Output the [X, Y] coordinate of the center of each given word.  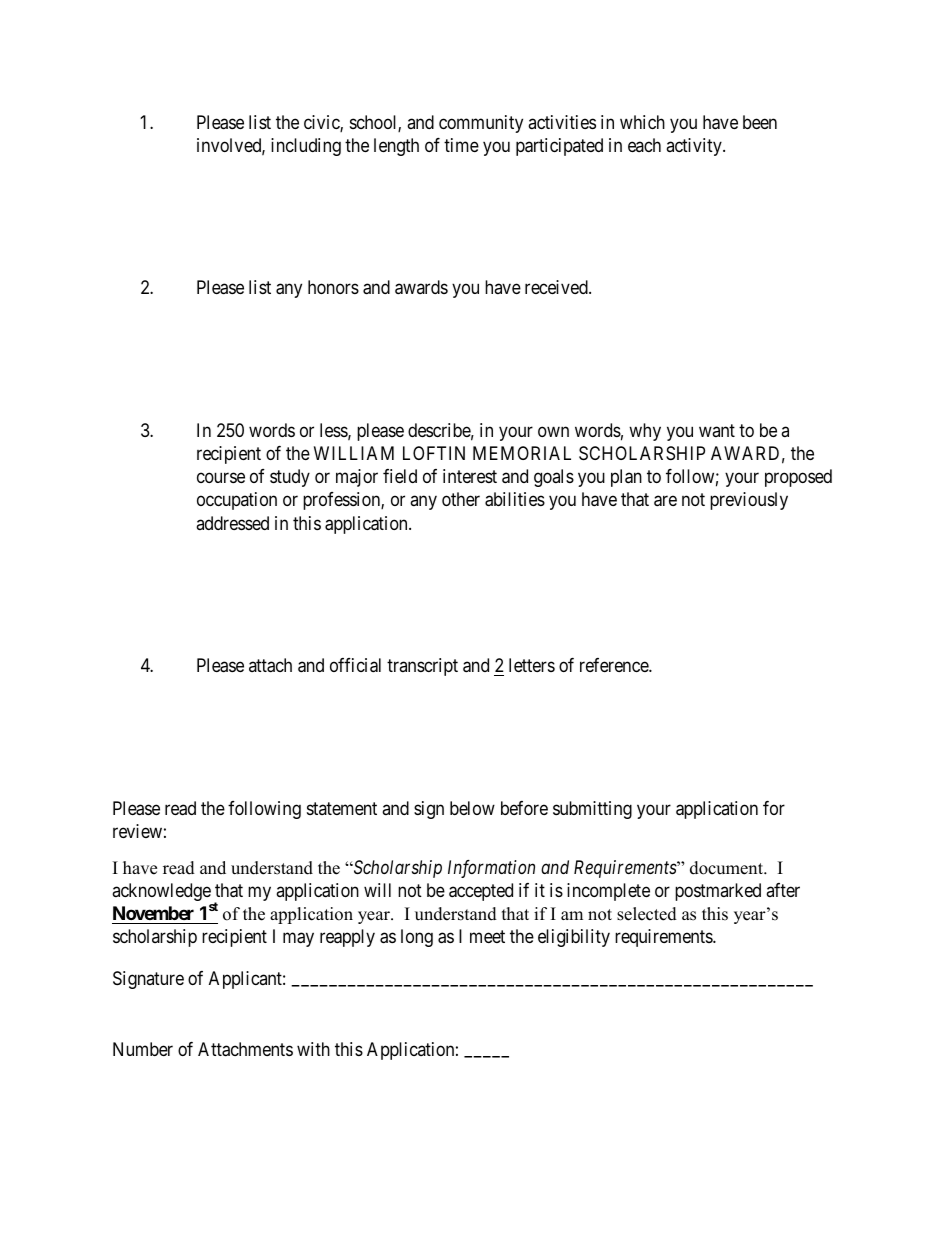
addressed [232, 523]
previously [749, 501]
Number [143, 1049]
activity [695, 147]
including [306, 147]
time [461, 145]
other [461, 499]
